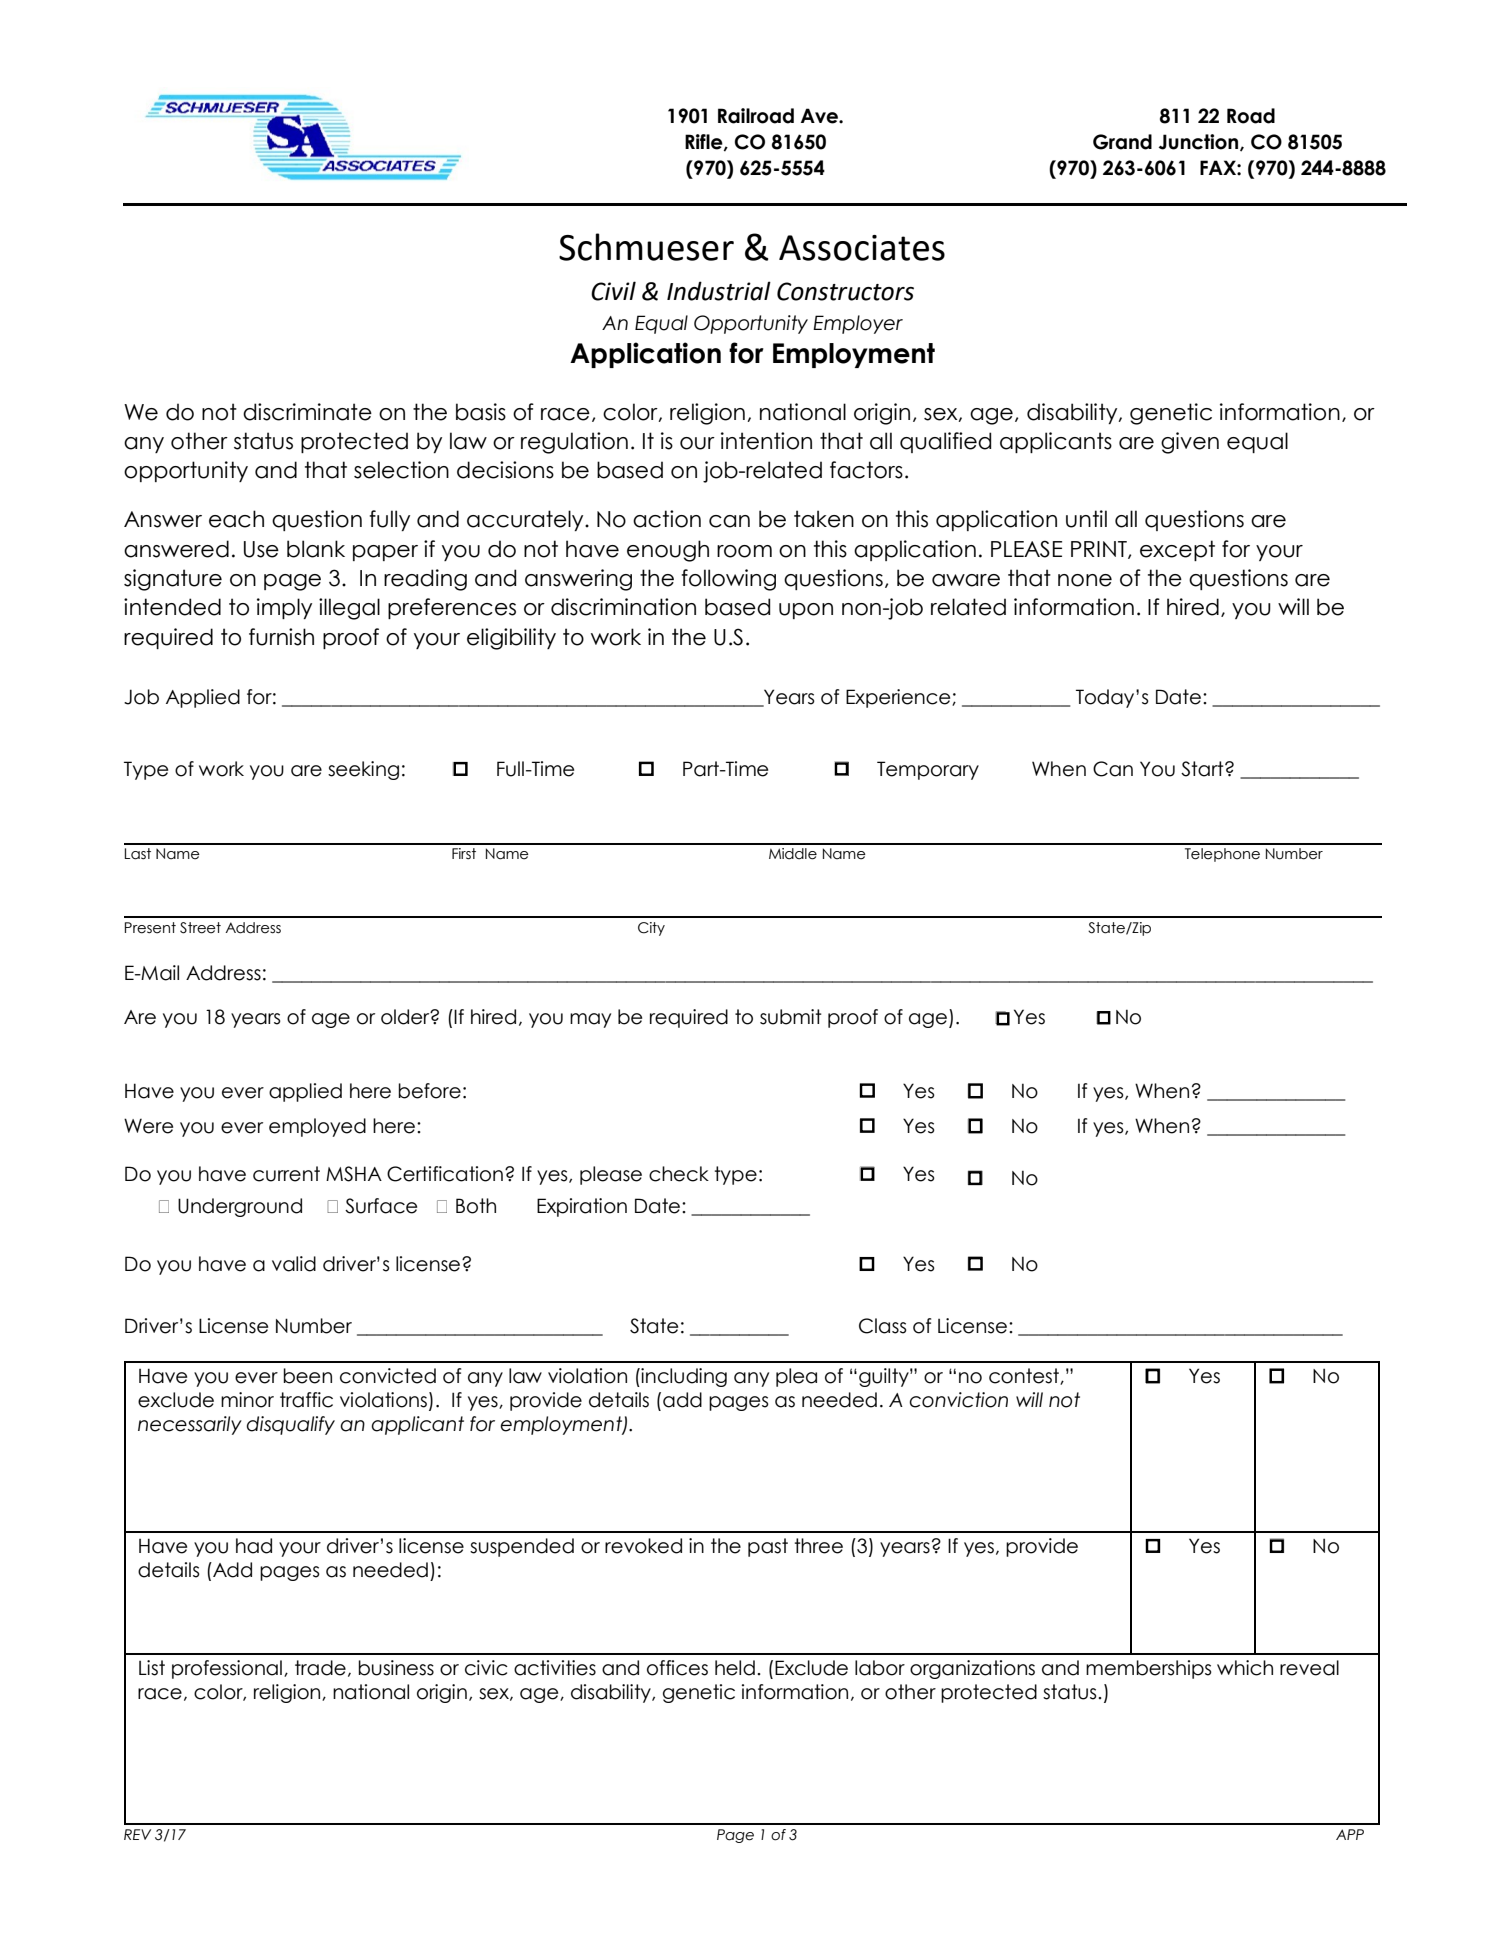 The image size is (1505, 1948). What do you see at coordinates (286, 1174) in the screenshot?
I see `current` at bounding box center [286, 1174].
